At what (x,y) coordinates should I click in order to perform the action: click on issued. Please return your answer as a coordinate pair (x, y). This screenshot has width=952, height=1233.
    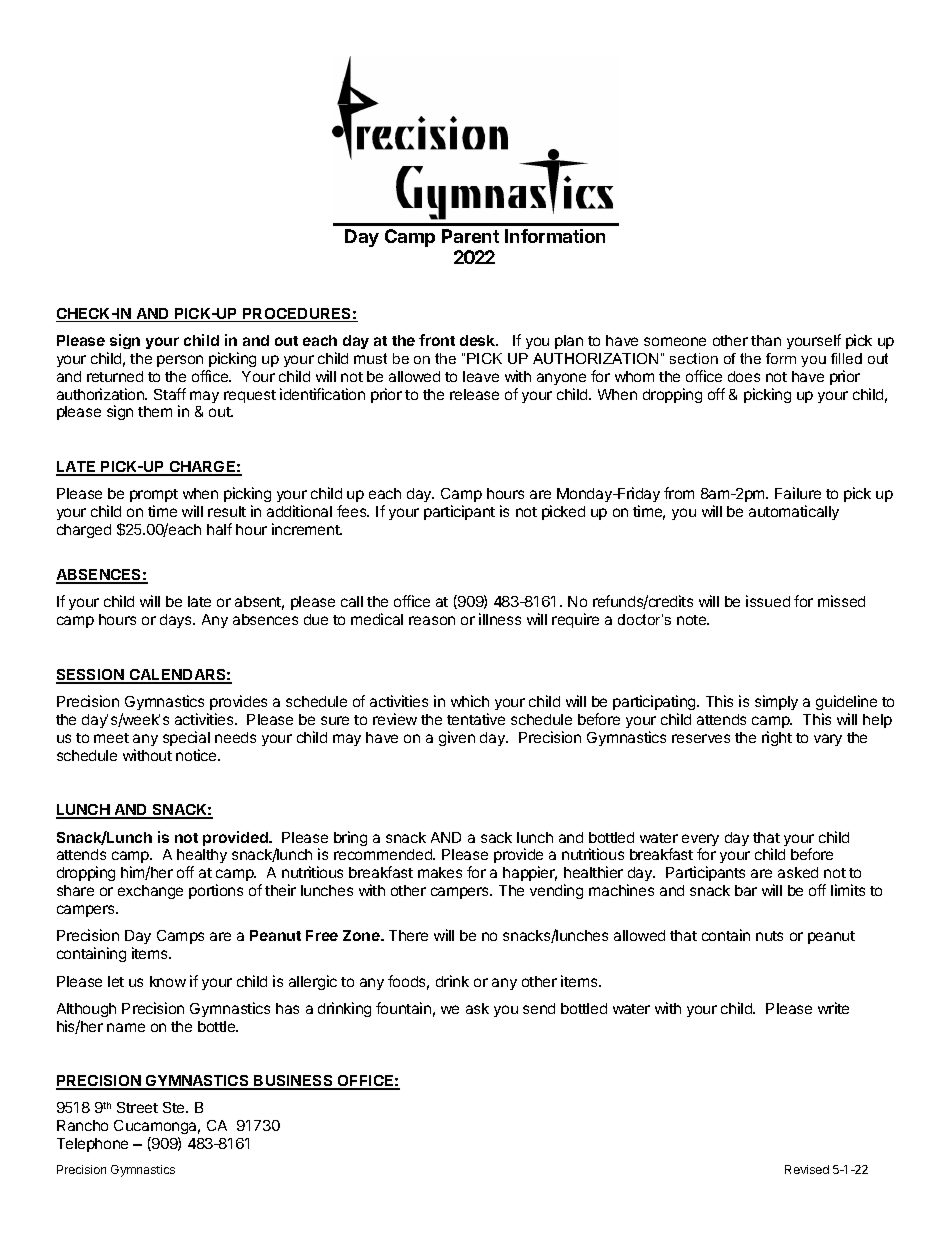
    Looking at the image, I should click on (768, 601).
